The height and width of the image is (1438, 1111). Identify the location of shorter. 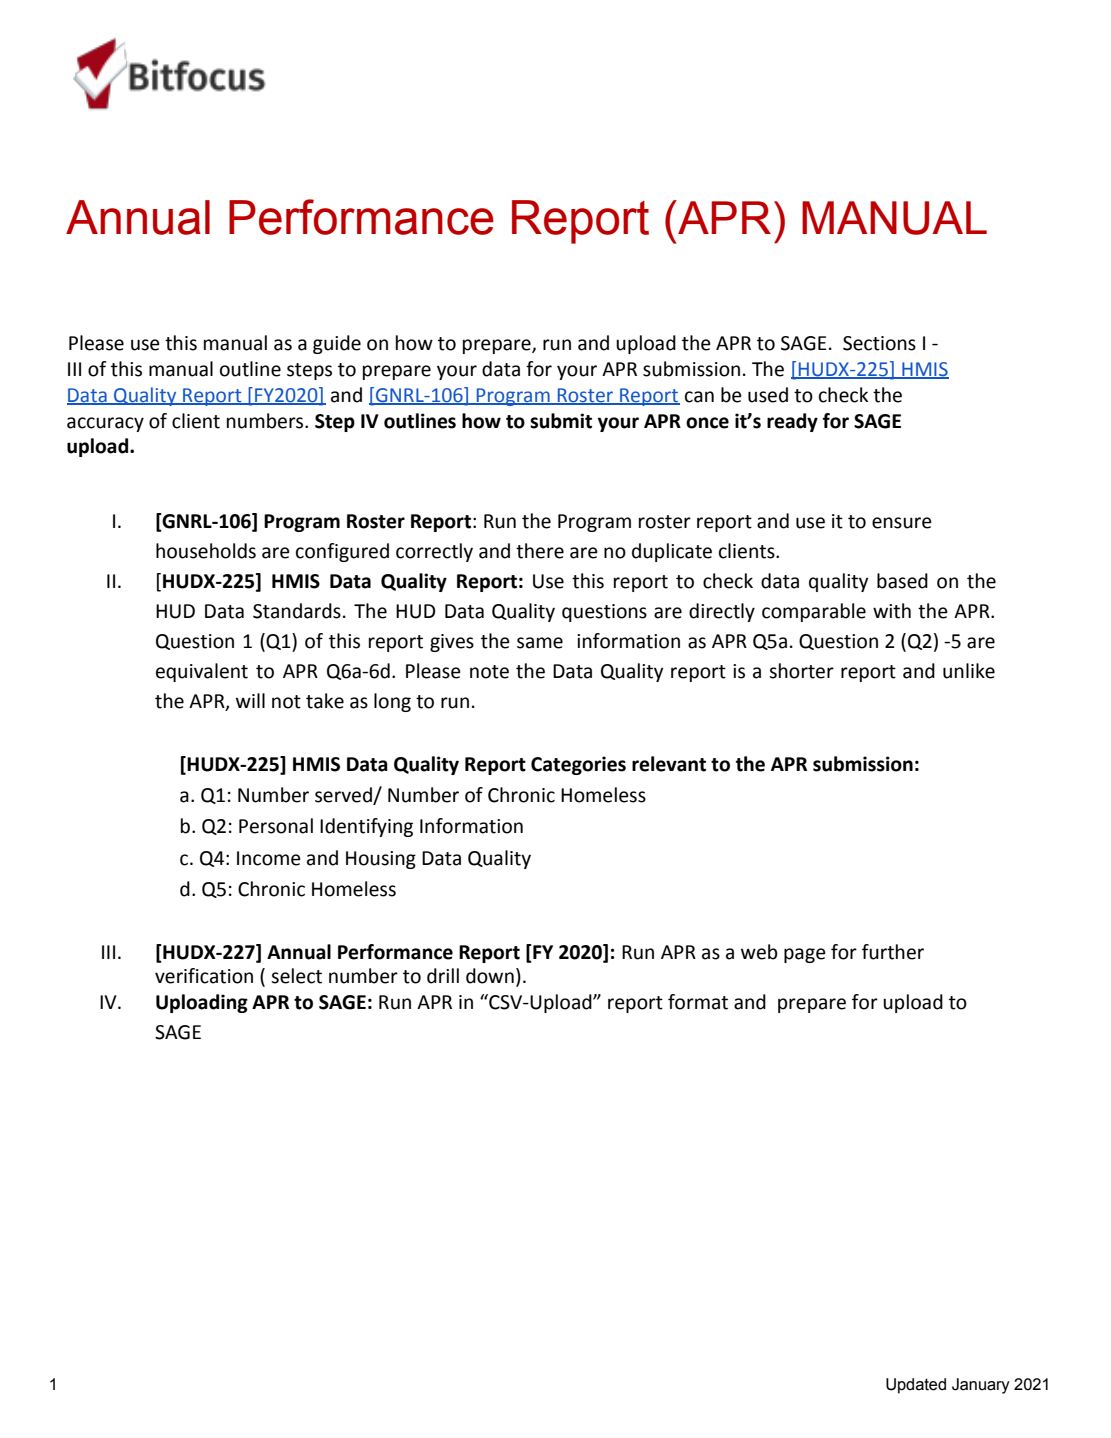
(801, 671).
